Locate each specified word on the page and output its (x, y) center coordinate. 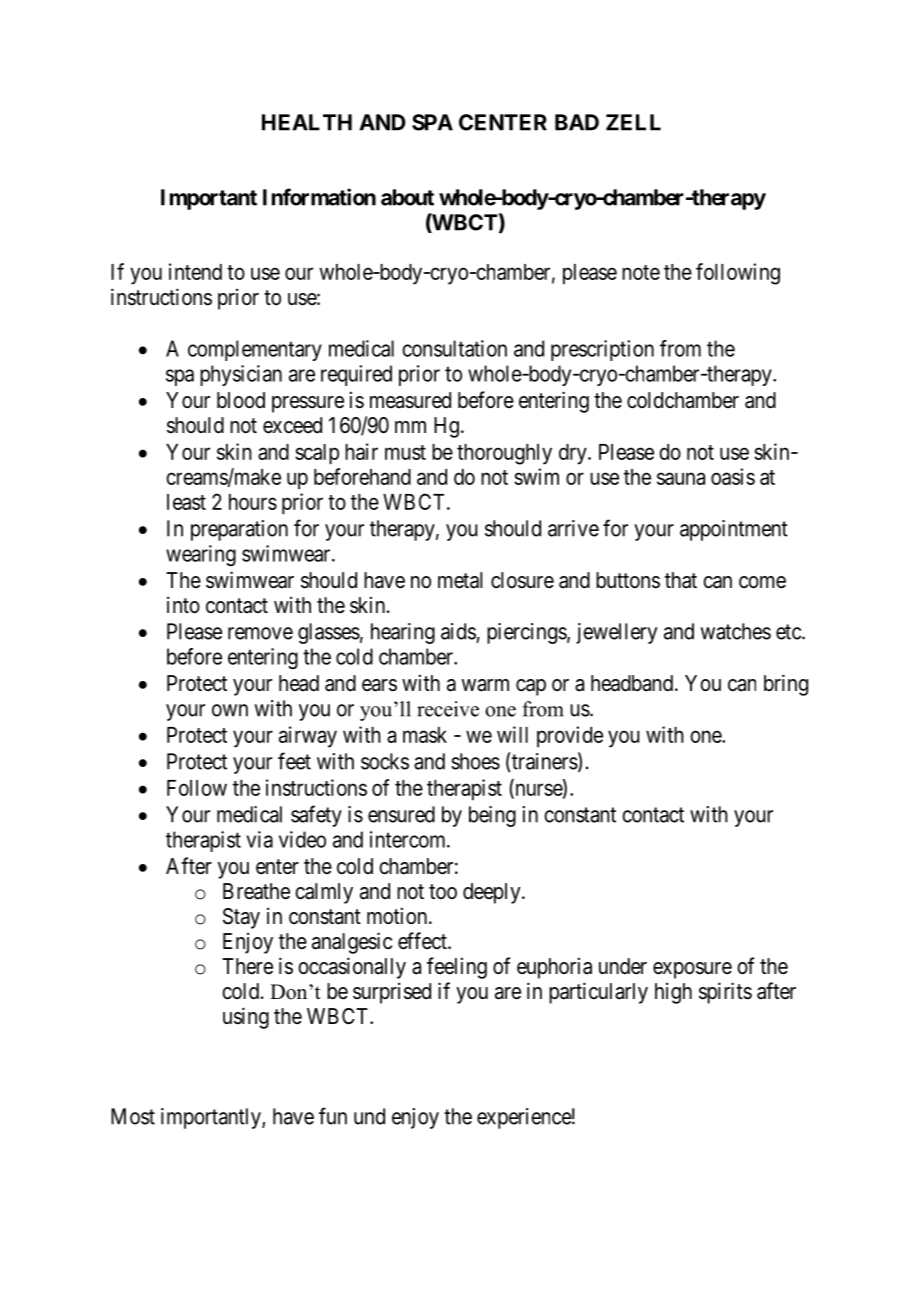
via (260, 839)
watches (736, 631)
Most (133, 1116)
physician (241, 375)
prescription (602, 350)
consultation (454, 348)
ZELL (633, 122)
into (183, 605)
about (407, 197)
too (443, 891)
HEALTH (307, 122)
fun (333, 1116)
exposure (692, 970)
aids (458, 631)
